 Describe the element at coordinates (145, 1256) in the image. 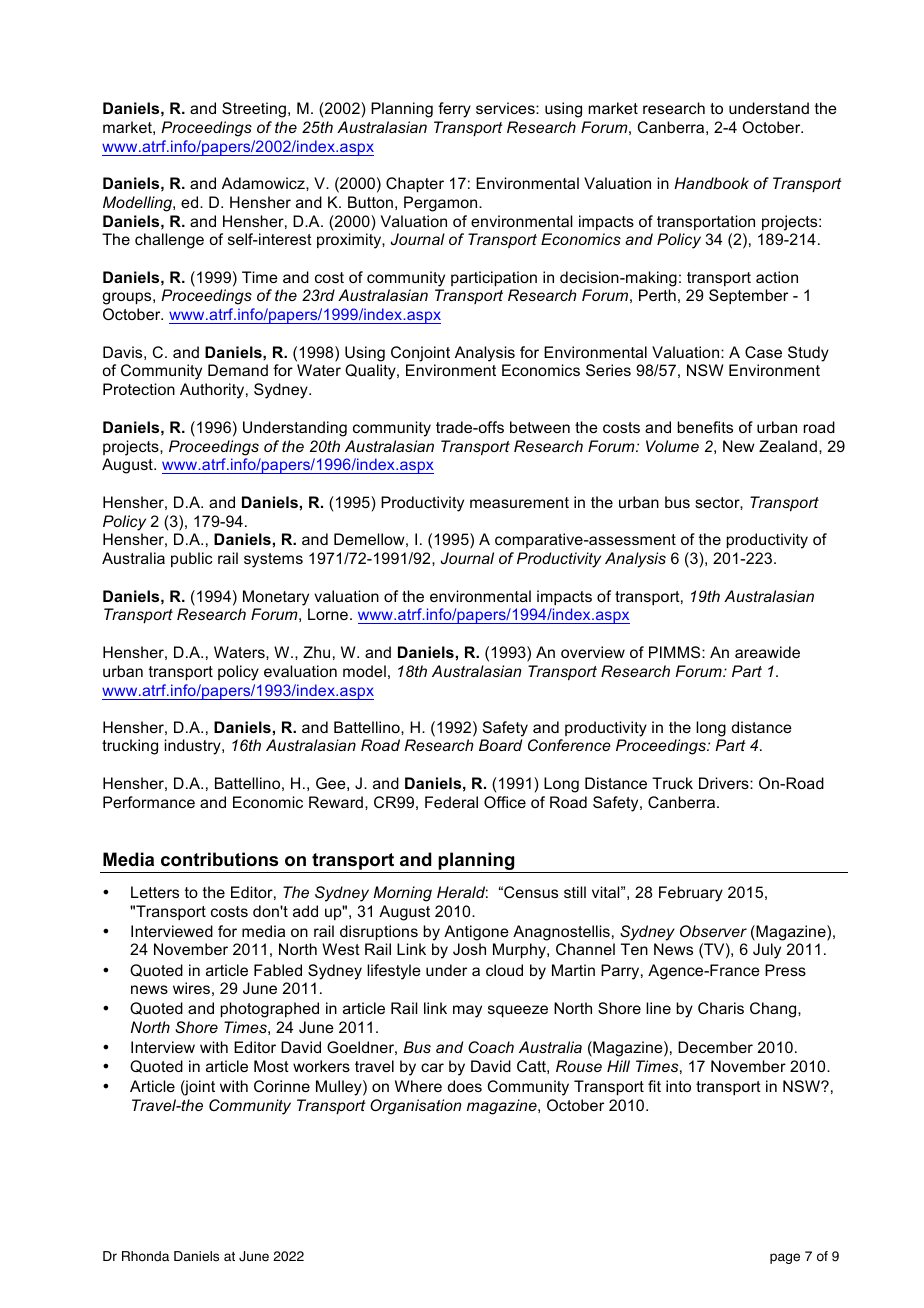

I see `Rhonda` at that location.
